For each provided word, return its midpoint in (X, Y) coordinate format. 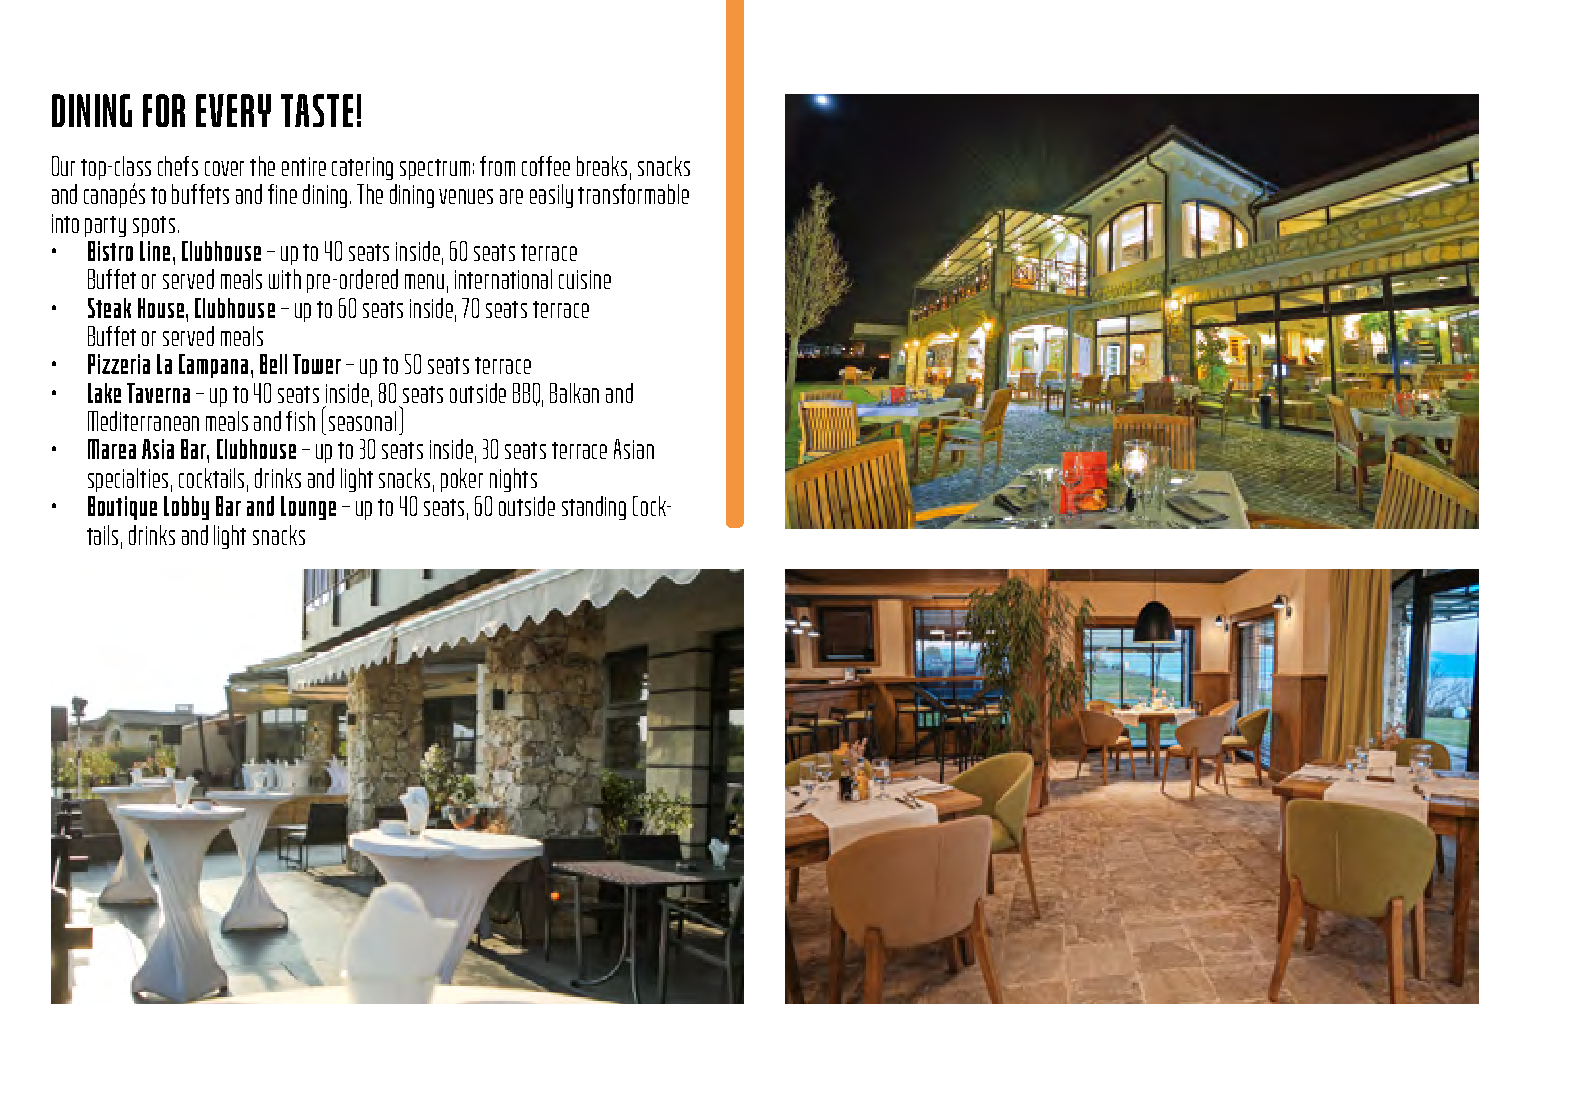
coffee (546, 166)
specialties (128, 480)
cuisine (585, 279)
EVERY (233, 110)
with (285, 279)
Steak (109, 308)
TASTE (317, 110)
